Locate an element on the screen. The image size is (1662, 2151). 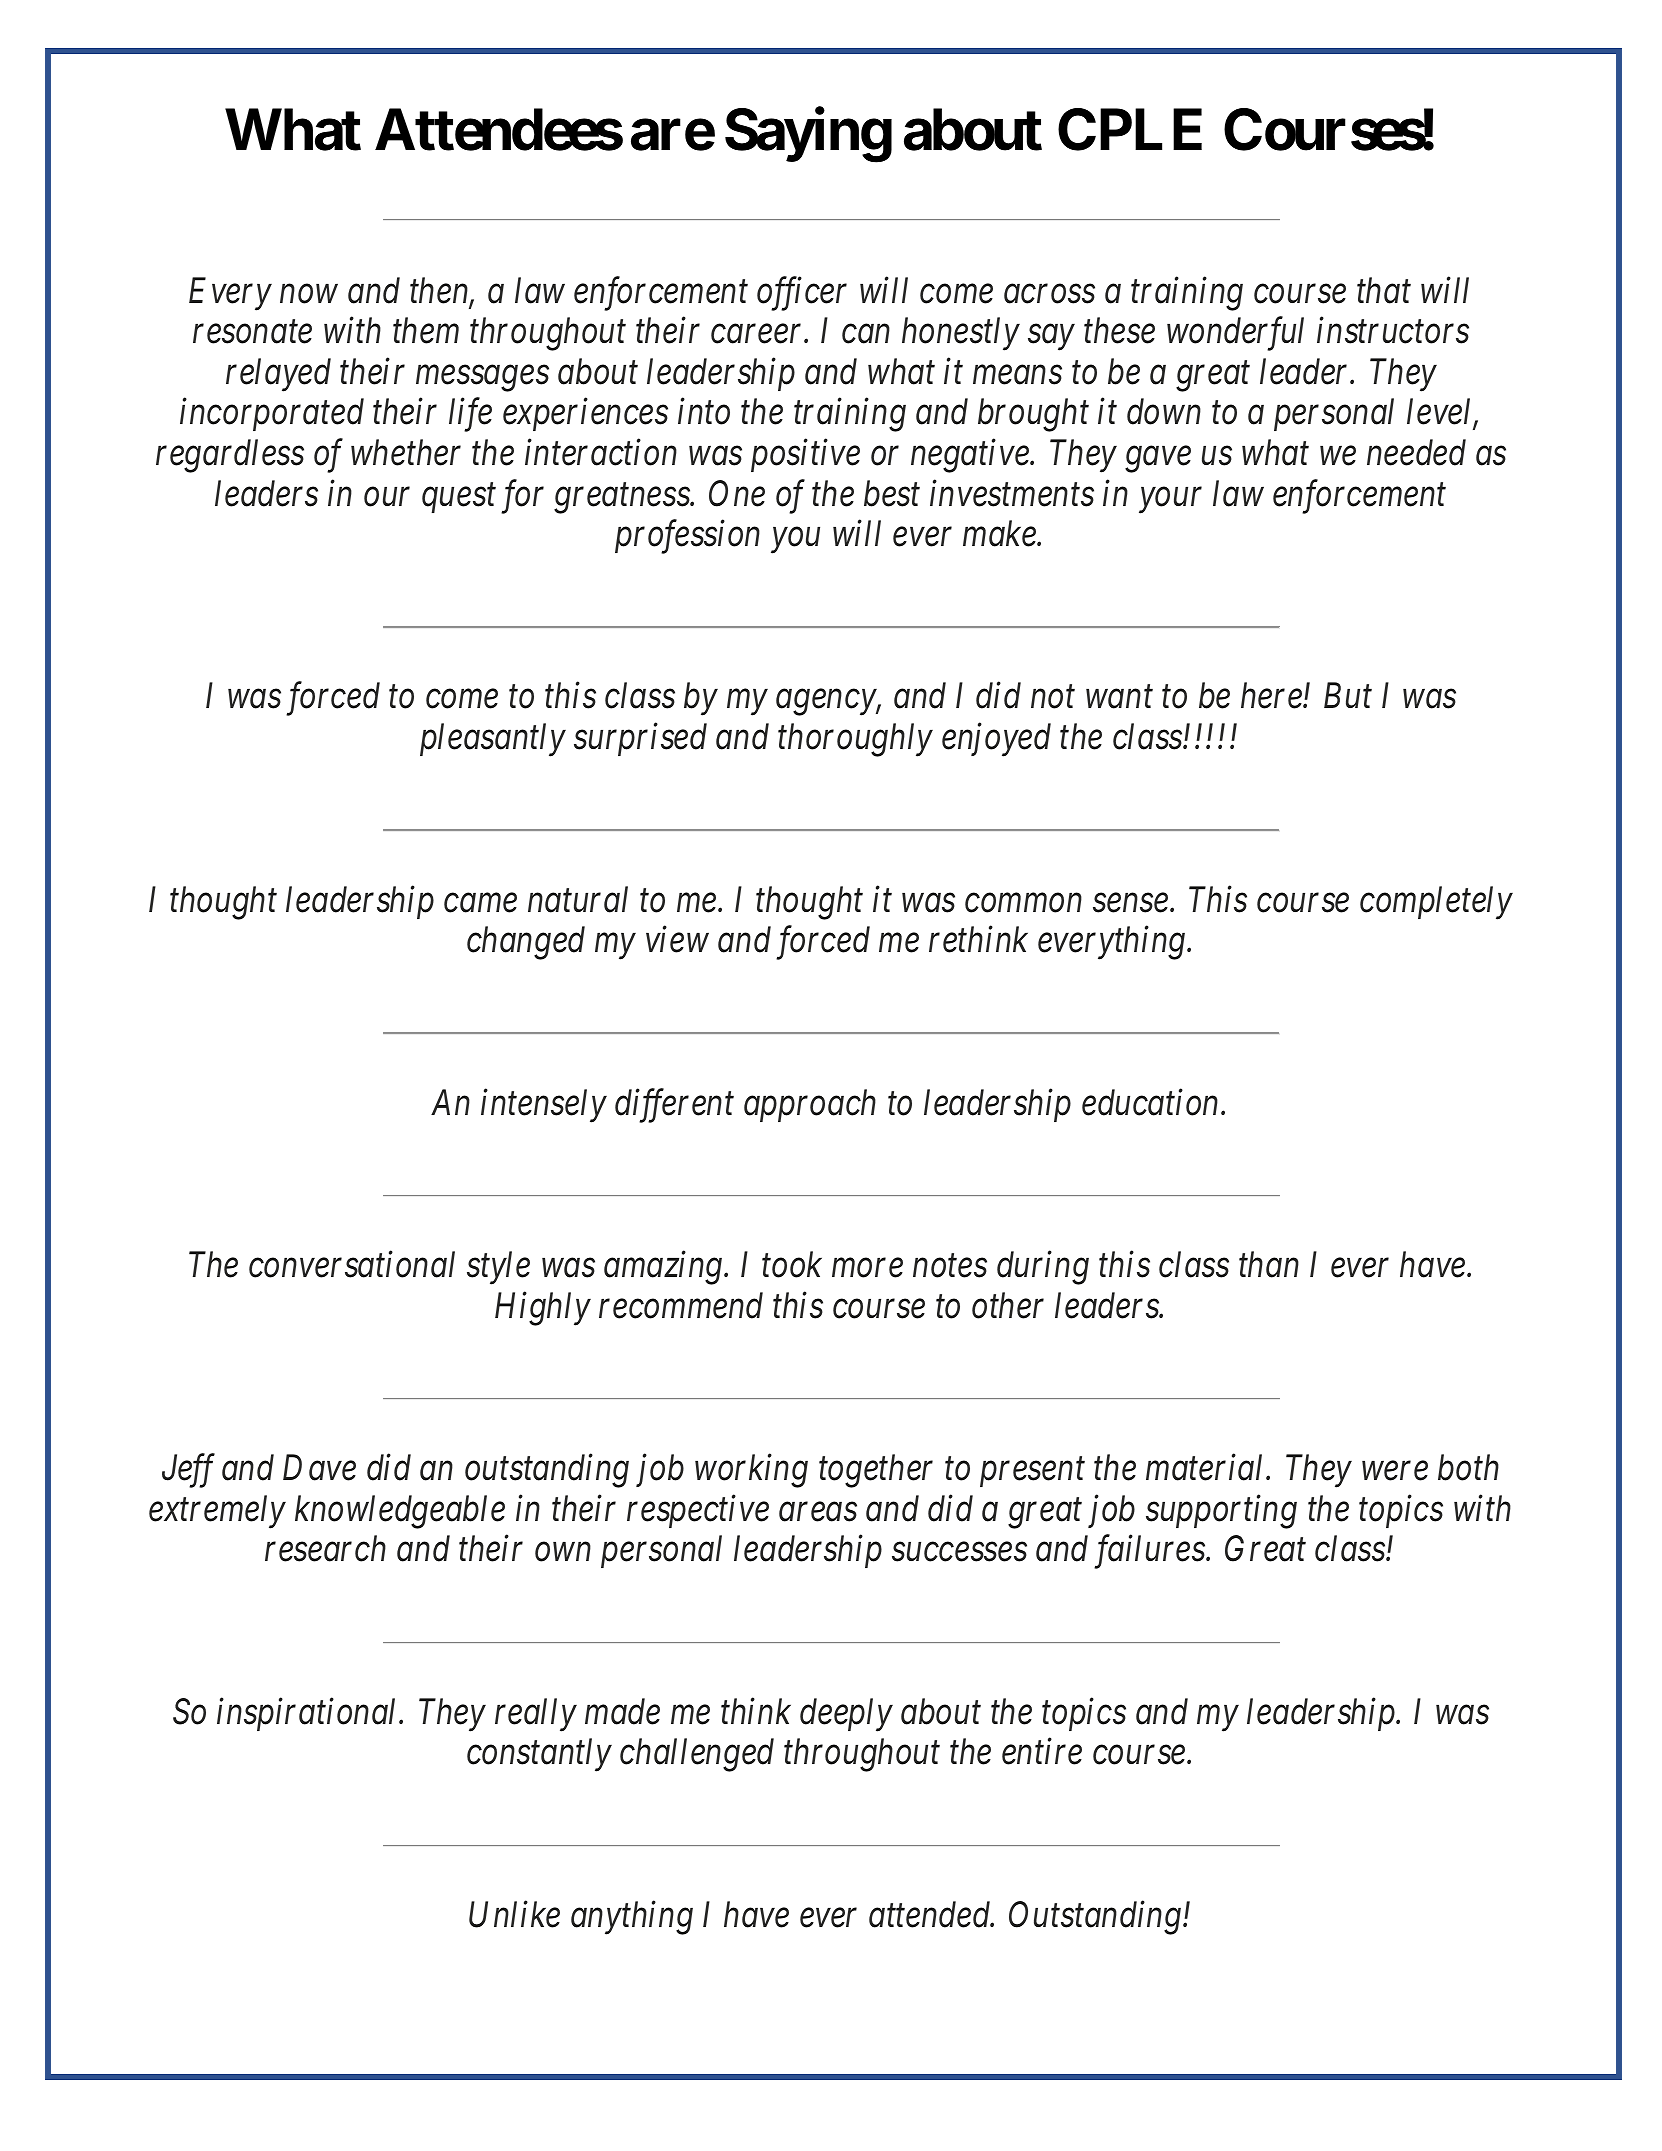
education is located at coordinates (1152, 1102).
